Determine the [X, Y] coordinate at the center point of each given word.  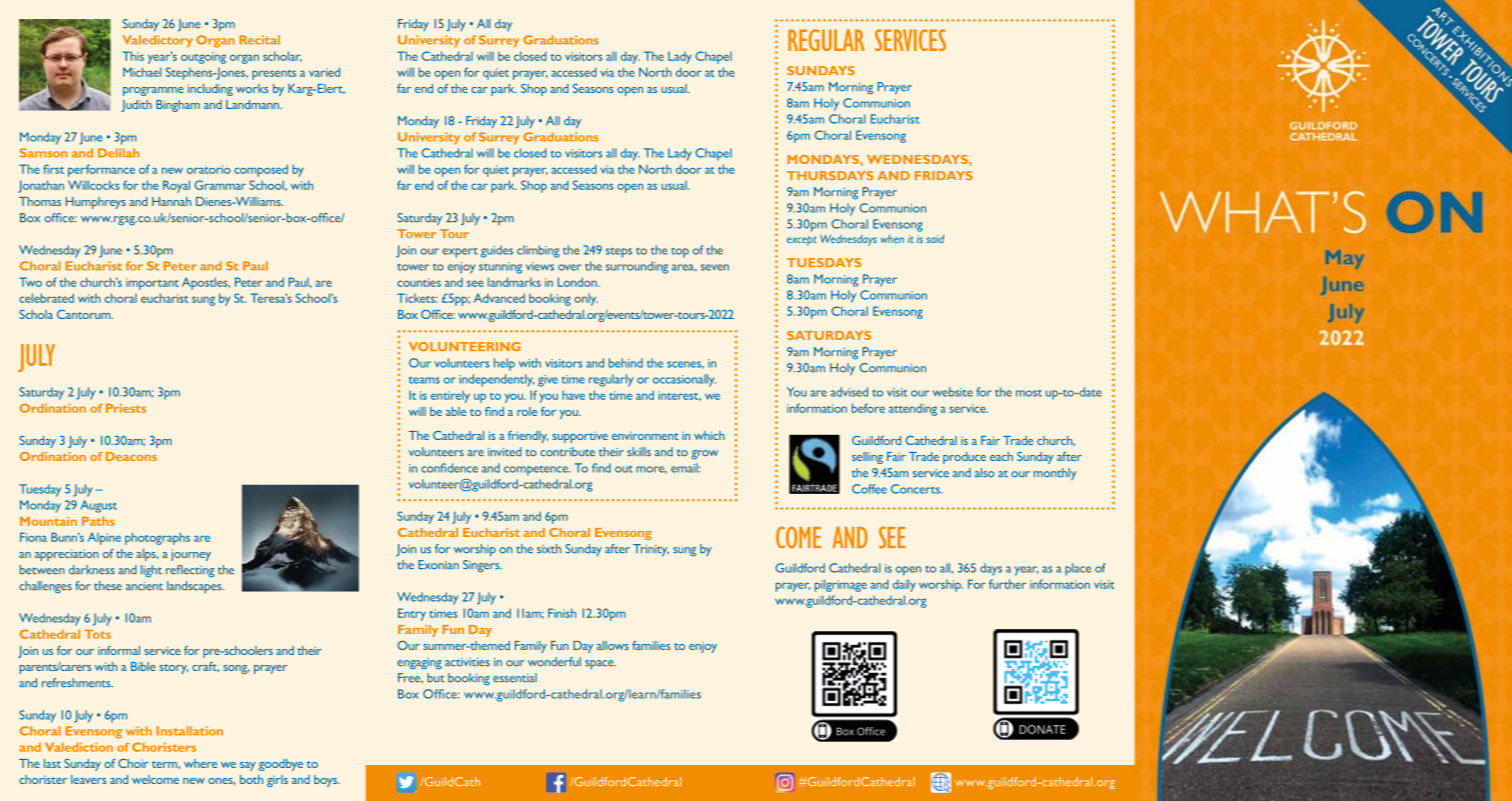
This [133, 56]
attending [913, 410]
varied [324, 72]
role [527, 411]
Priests [126, 408]
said [935, 239]
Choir [133, 763]
